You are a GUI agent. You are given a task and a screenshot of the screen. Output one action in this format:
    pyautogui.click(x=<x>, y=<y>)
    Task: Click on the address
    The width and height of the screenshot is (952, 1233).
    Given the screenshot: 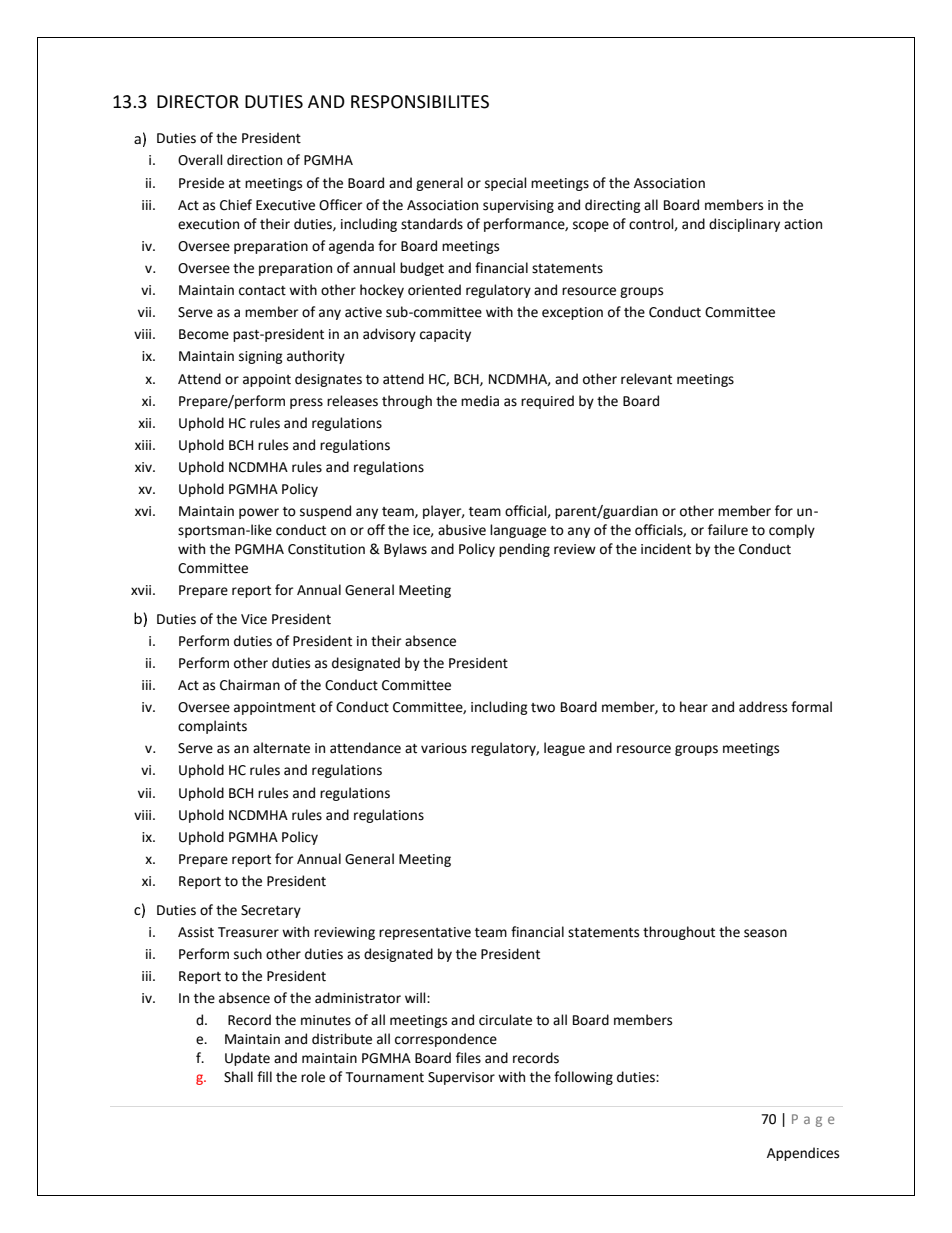 What is the action you would take?
    pyautogui.click(x=763, y=707)
